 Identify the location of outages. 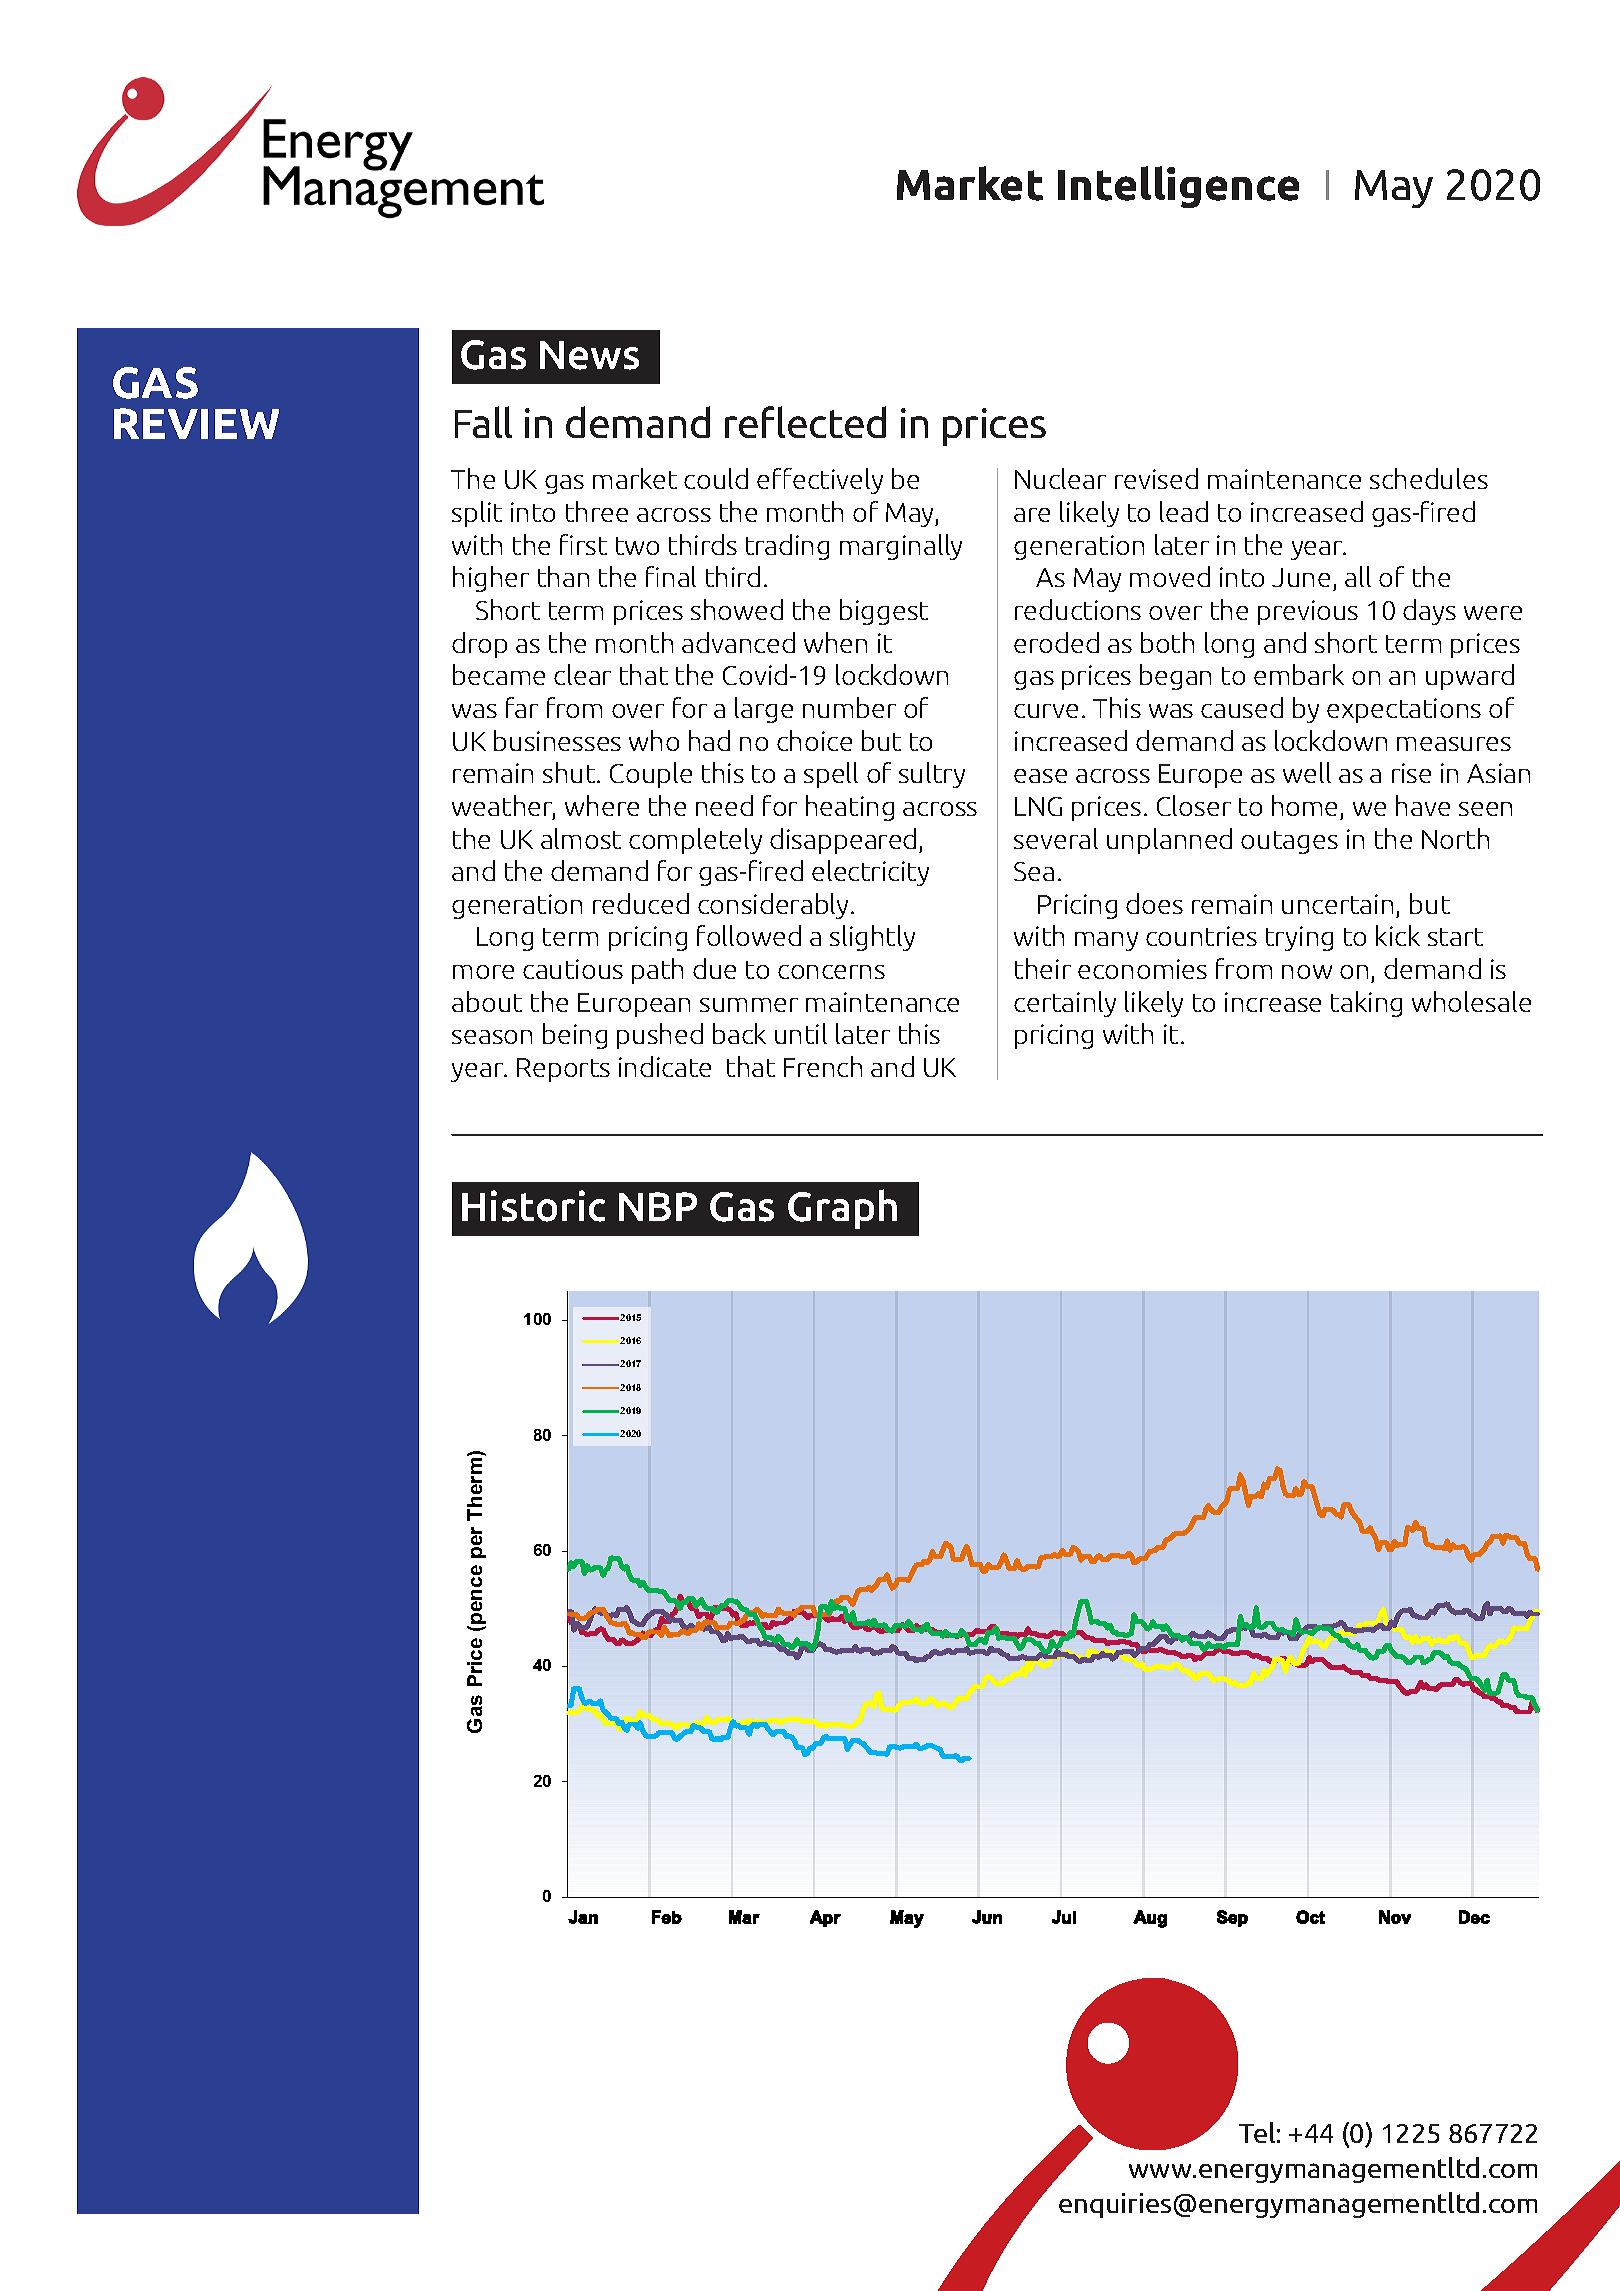
(1289, 842).
